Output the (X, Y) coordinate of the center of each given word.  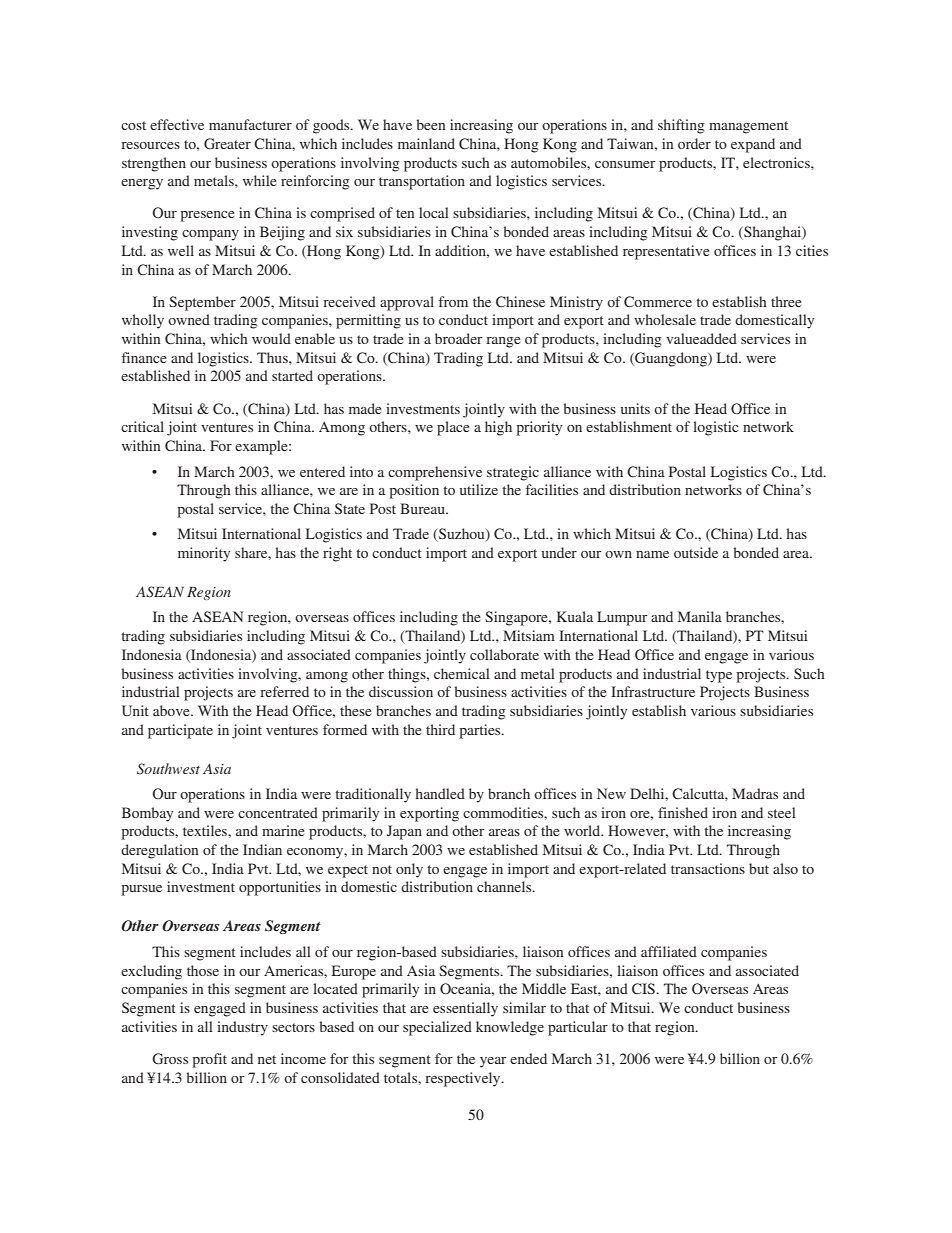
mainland (426, 143)
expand (753, 145)
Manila (700, 616)
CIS (644, 988)
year (493, 1062)
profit (209, 1060)
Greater (227, 144)
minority (204, 554)
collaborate (504, 654)
